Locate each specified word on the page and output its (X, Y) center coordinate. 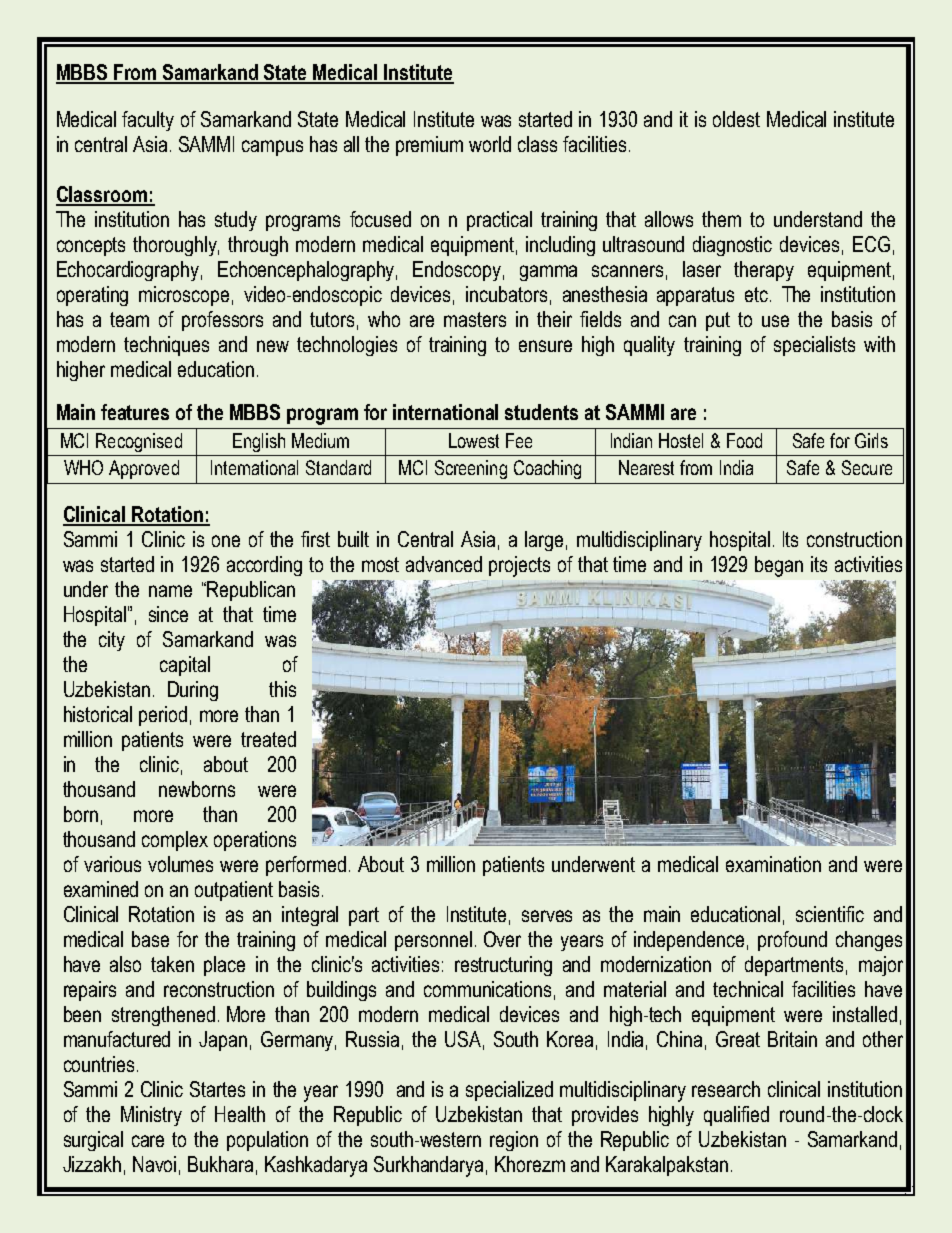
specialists (814, 346)
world (490, 144)
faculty (148, 121)
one (226, 541)
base (150, 939)
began (779, 566)
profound (792, 941)
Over (502, 939)
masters (475, 319)
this (282, 689)
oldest (736, 119)
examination (773, 864)
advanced (444, 564)
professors (222, 321)
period (163, 716)
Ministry (151, 1116)
